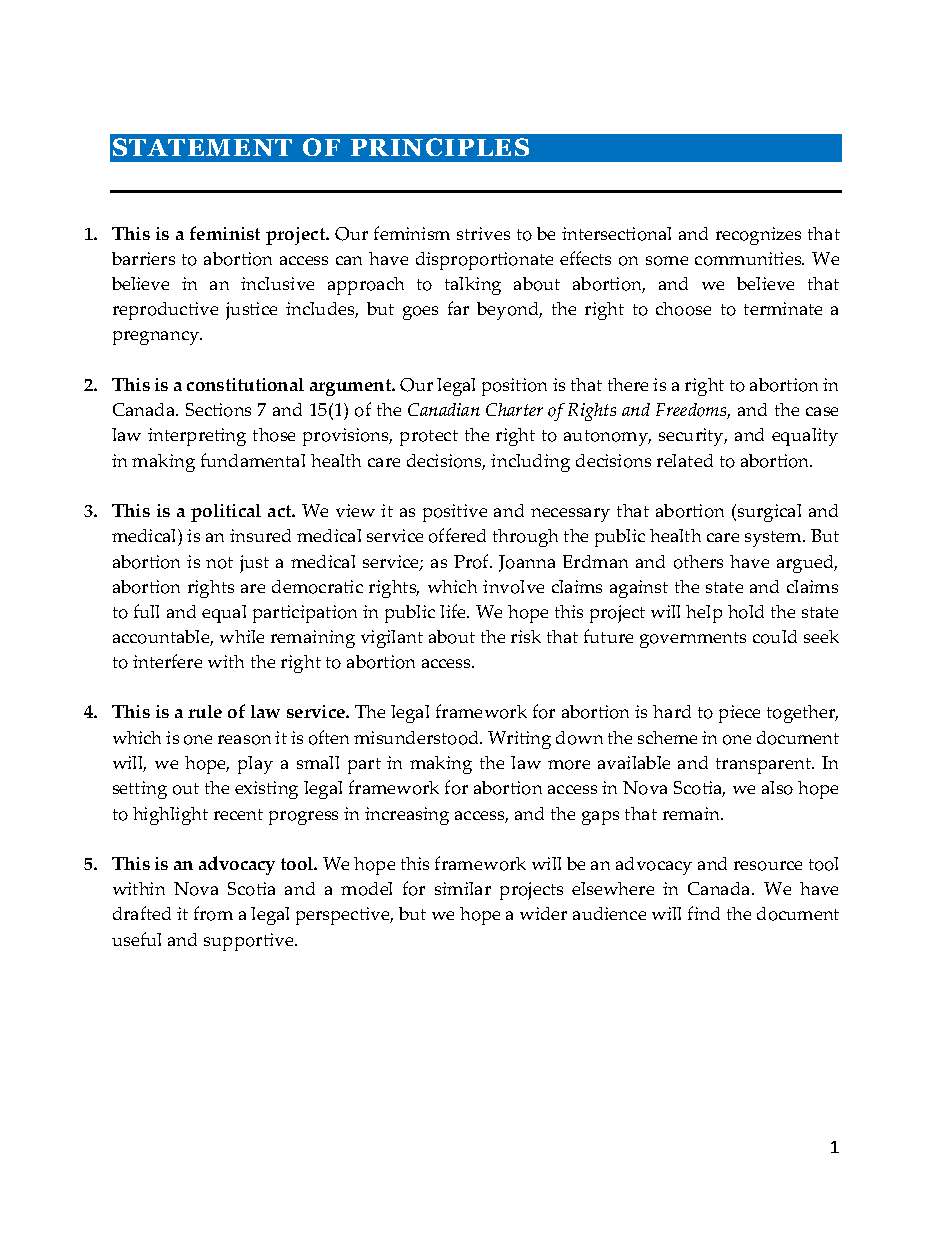  What do you see at coordinates (213, 913) in the image?
I see `from` at bounding box center [213, 913].
